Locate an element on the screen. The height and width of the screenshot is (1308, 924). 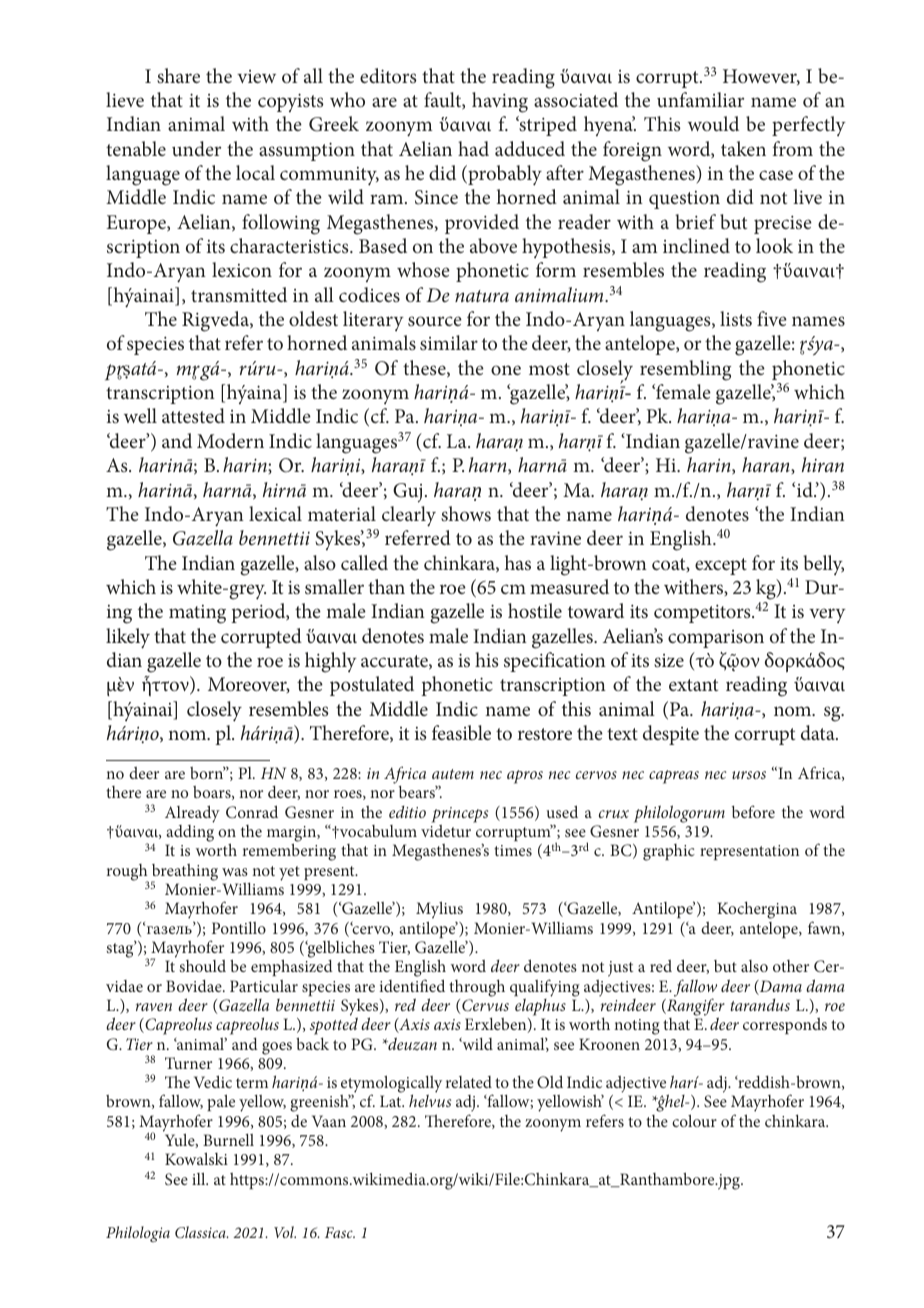
colour is located at coordinates (694, 1120).
